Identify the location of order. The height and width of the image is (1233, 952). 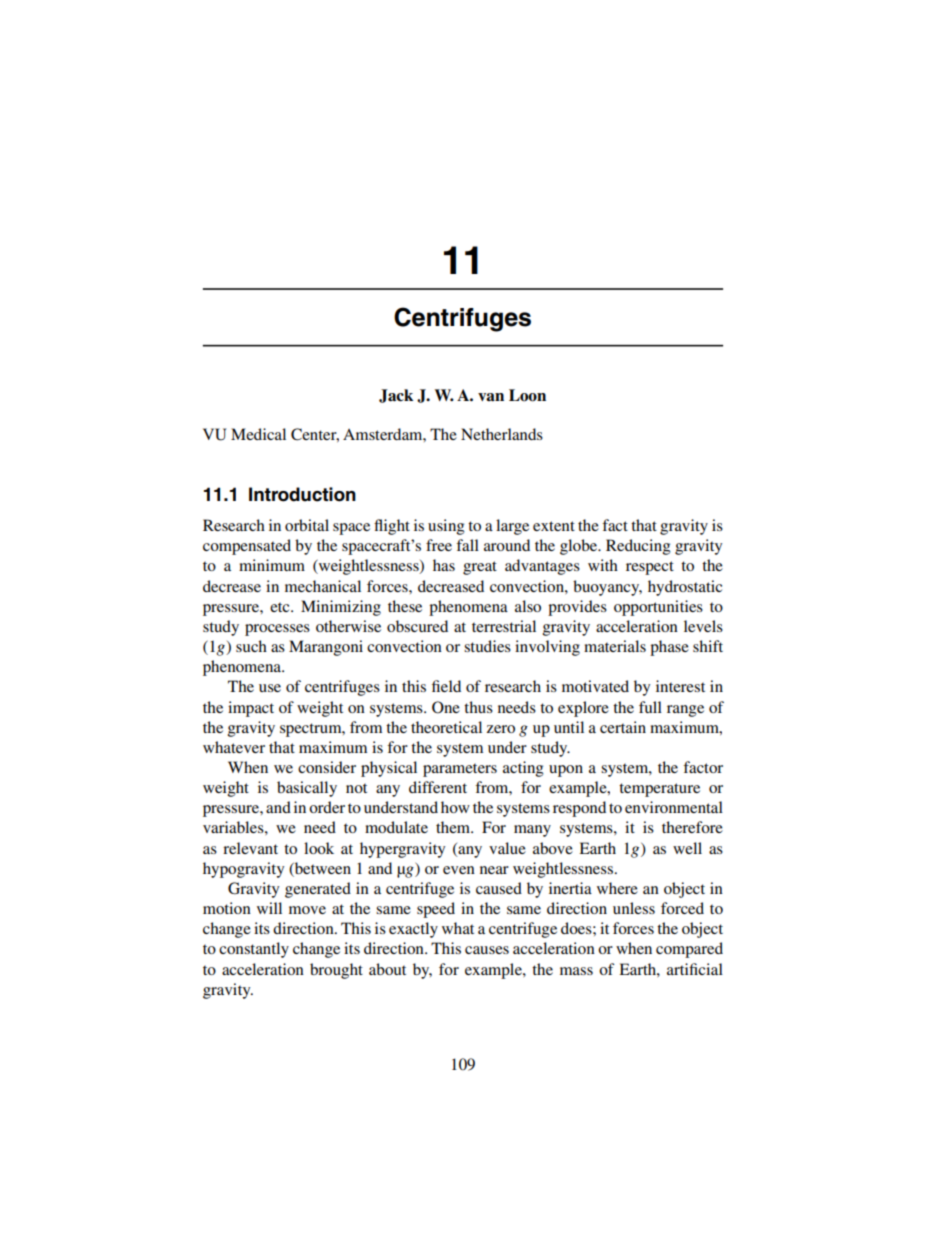
(327, 807).
